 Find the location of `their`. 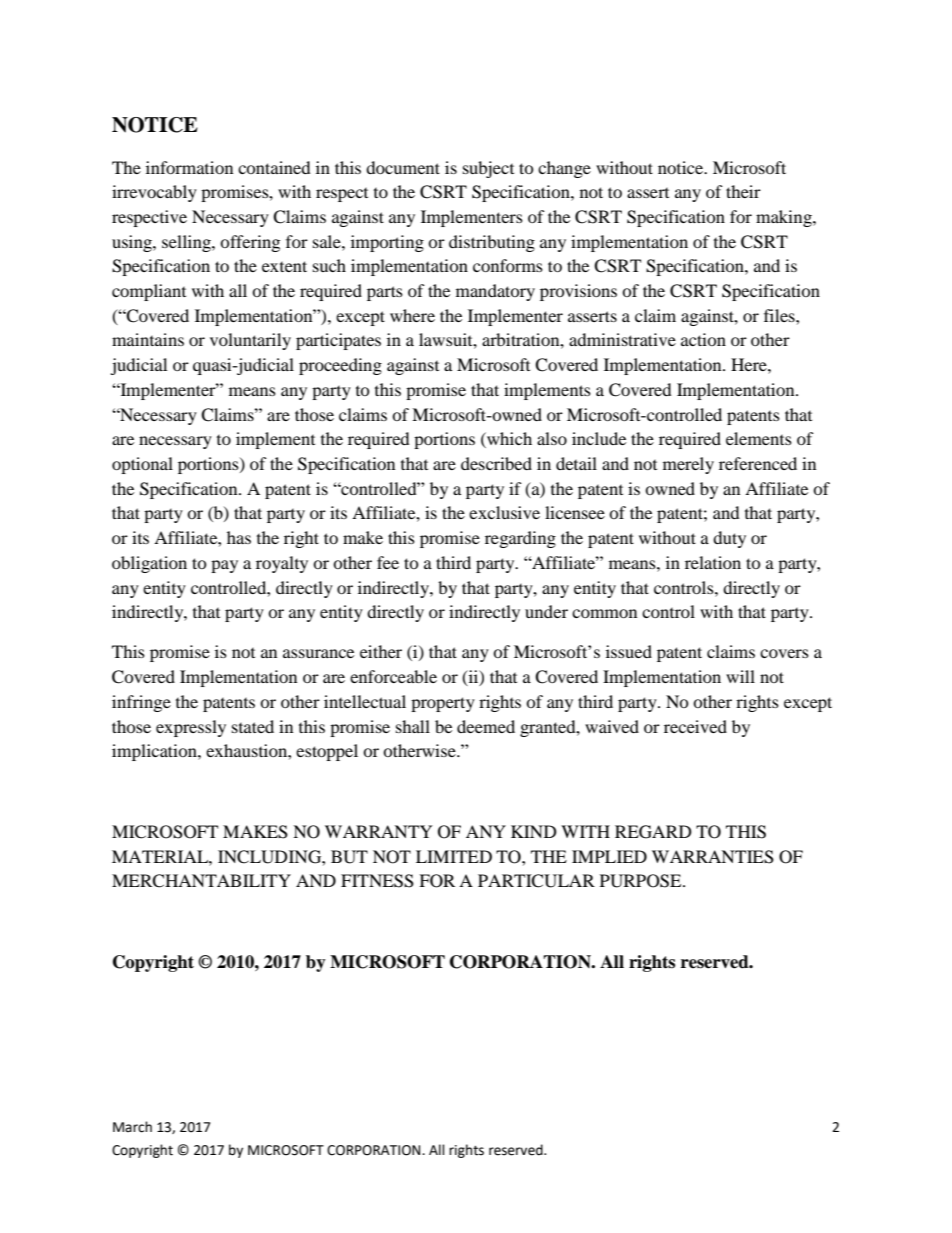

their is located at coordinates (743, 191).
